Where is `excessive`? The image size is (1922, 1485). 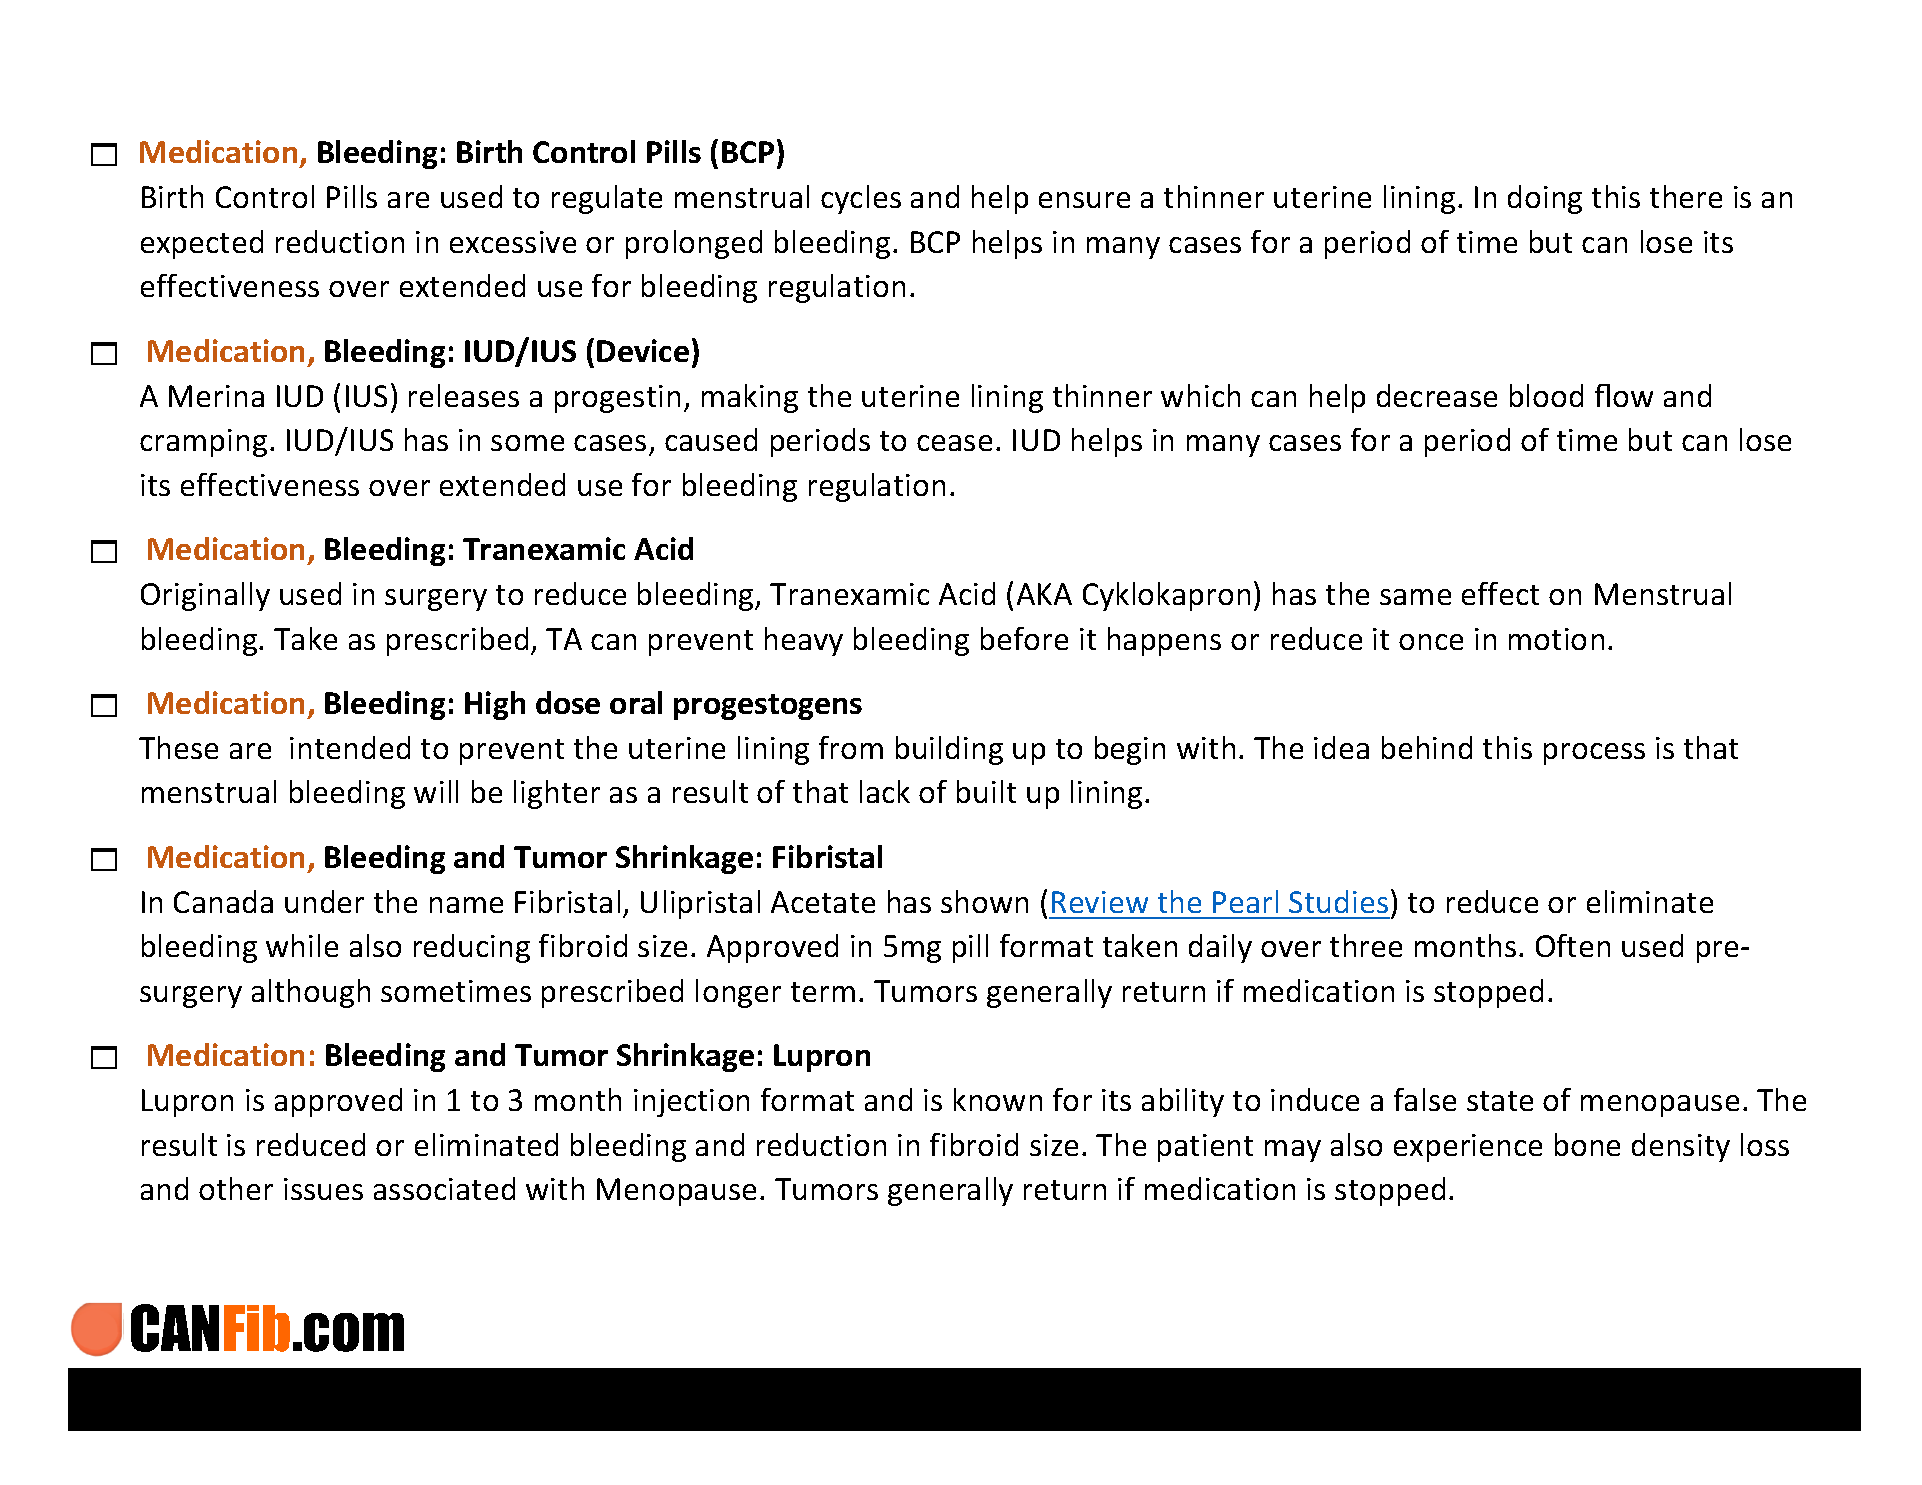
excessive is located at coordinates (513, 242).
